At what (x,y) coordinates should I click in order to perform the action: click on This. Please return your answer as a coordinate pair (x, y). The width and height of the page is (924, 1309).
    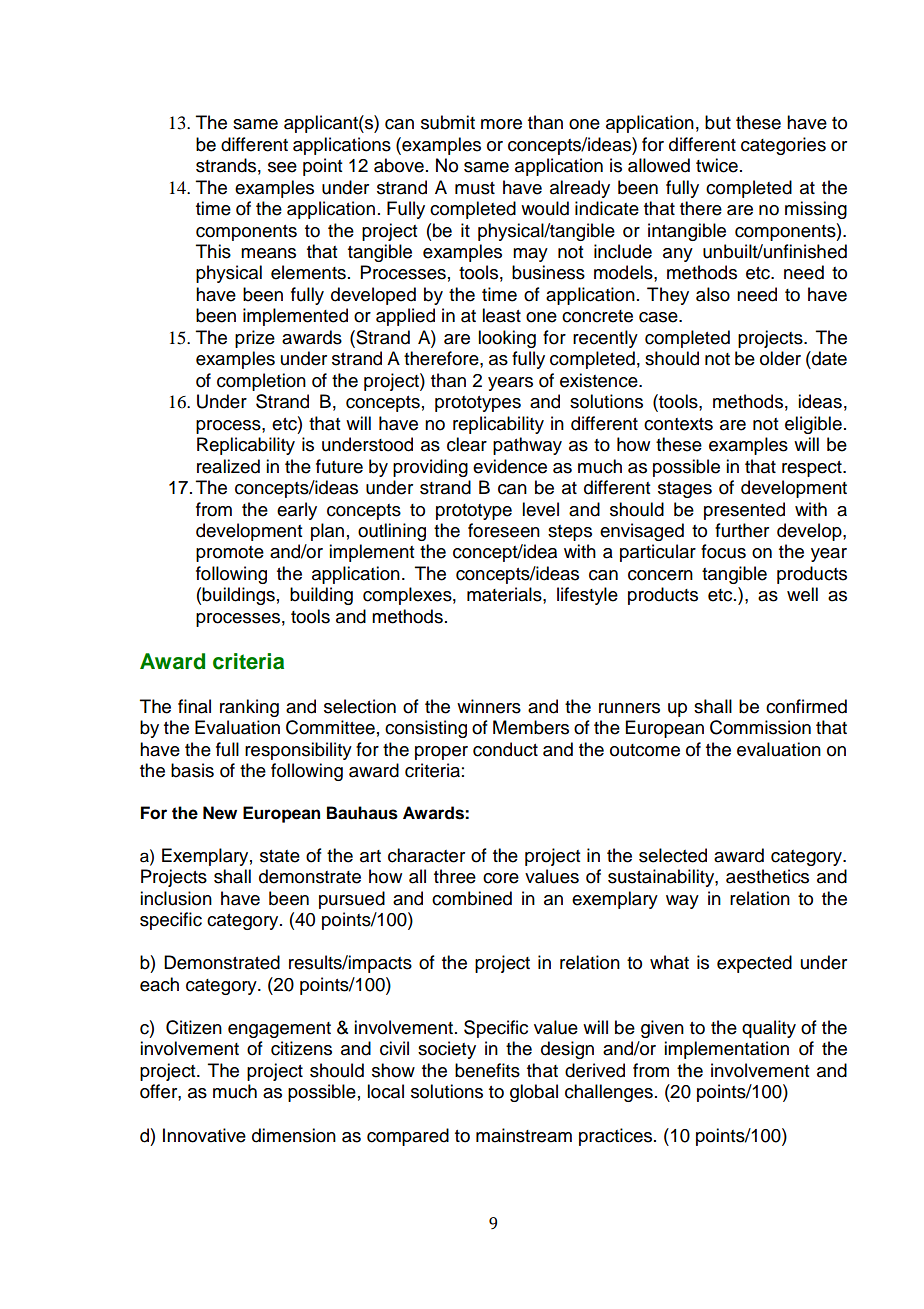
    Looking at the image, I should click on (213, 251).
